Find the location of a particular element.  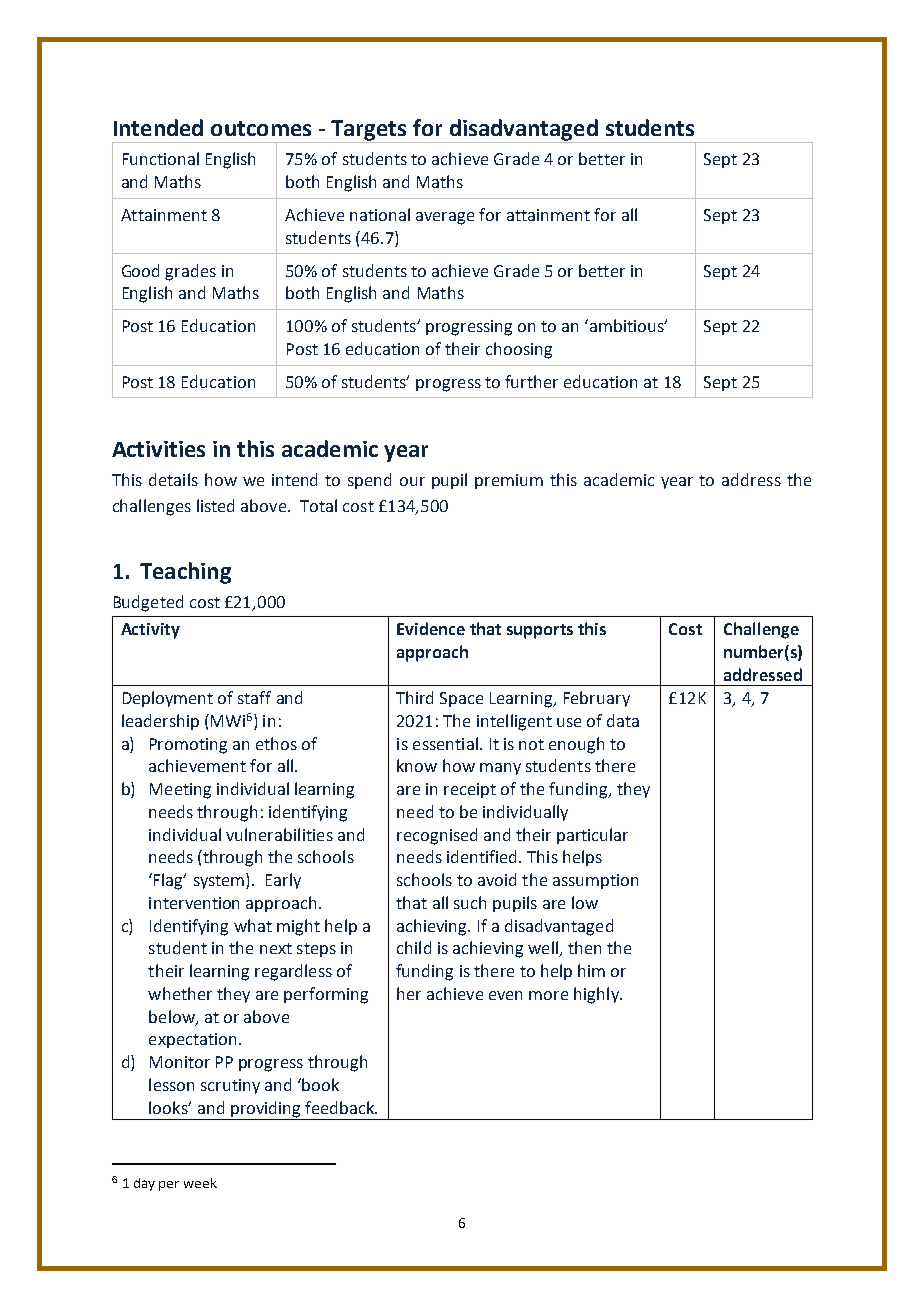

week is located at coordinates (200, 1183).
